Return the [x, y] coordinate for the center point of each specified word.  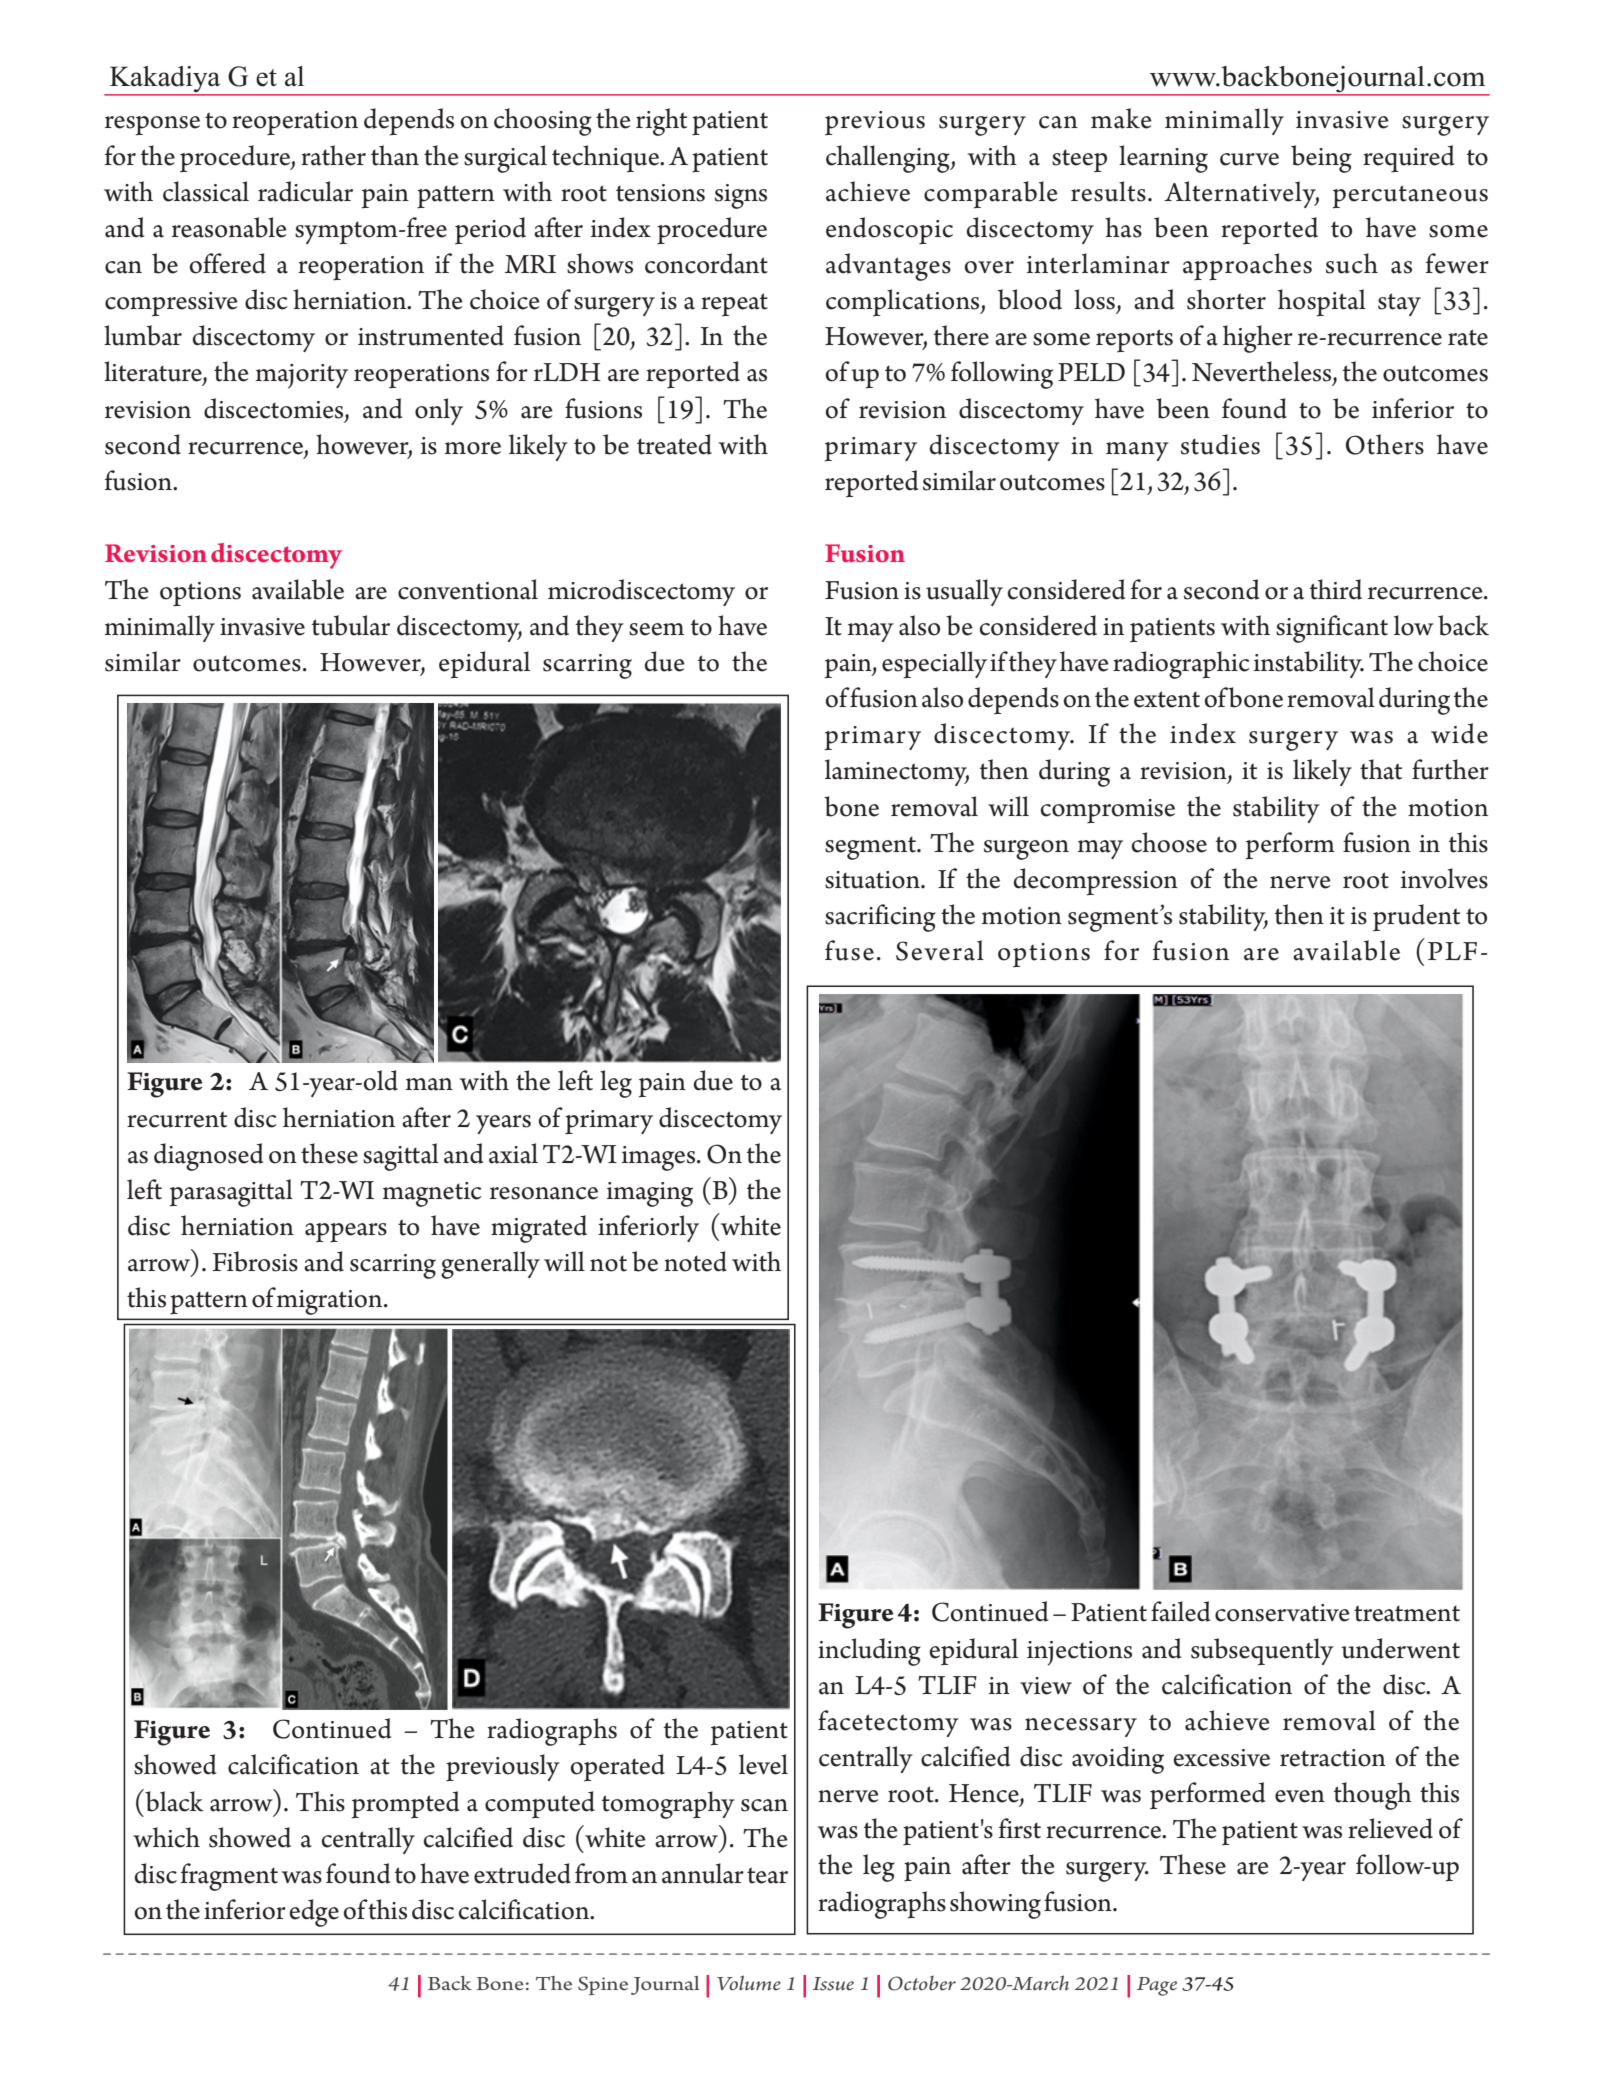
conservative [1282, 1613]
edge [314, 1913]
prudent [1416, 917]
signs [741, 196]
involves [1444, 878]
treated [674, 444]
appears [346, 1232]
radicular [305, 191]
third [1336, 589]
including [869, 1652]
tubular [351, 625]
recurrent [177, 1119]
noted [695, 1261]
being [1321, 159]
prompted [405, 1805]
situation [873, 880]
